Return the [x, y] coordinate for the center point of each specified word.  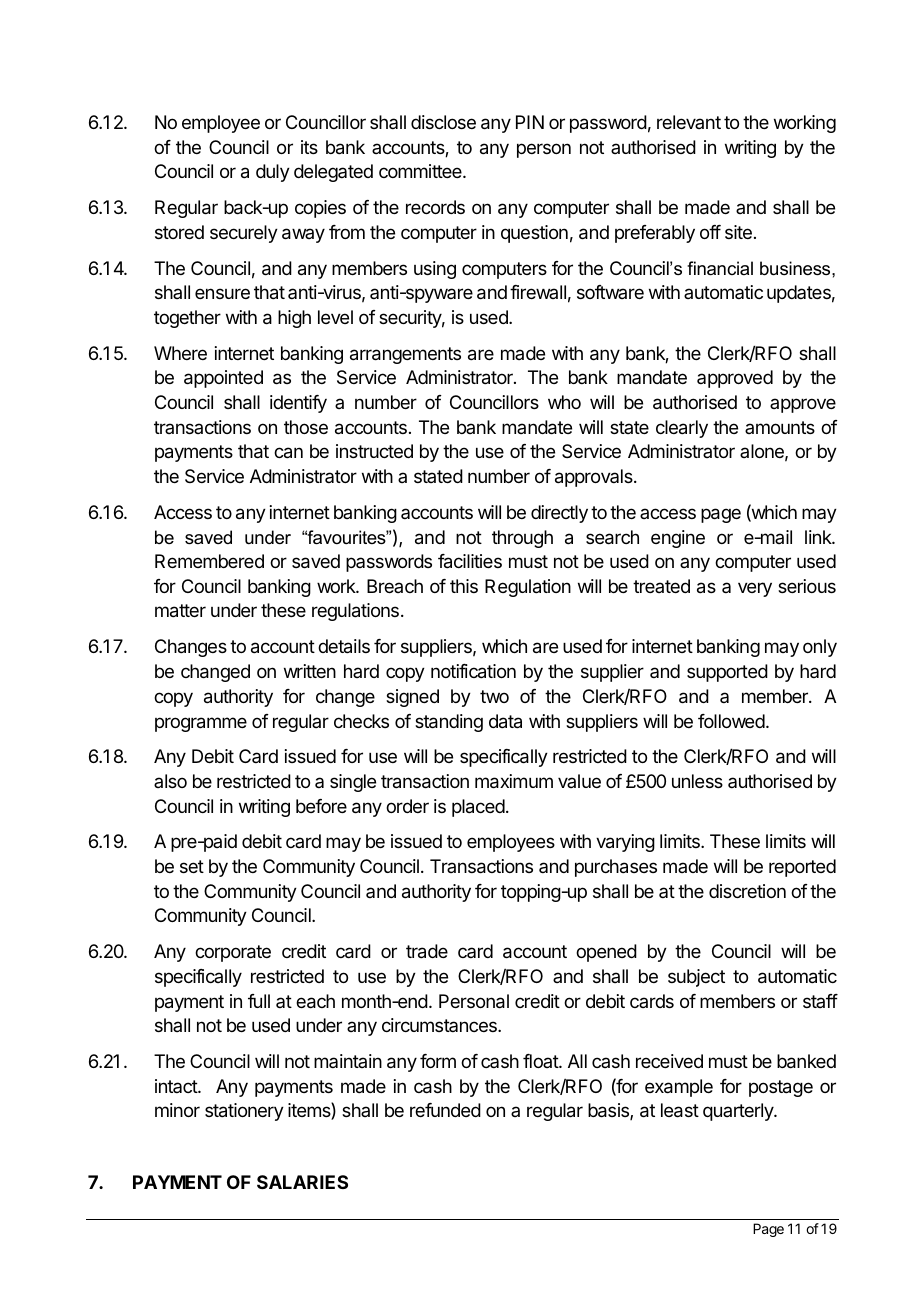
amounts [780, 427]
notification [473, 671]
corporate [233, 953]
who [564, 402]
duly [273, 173]
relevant [689, 122]
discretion [747, 891]
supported [727, 673]
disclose [443, 122]
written [310, 671]
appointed [223, 379]
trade [427, 951]
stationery [244, 1112]
